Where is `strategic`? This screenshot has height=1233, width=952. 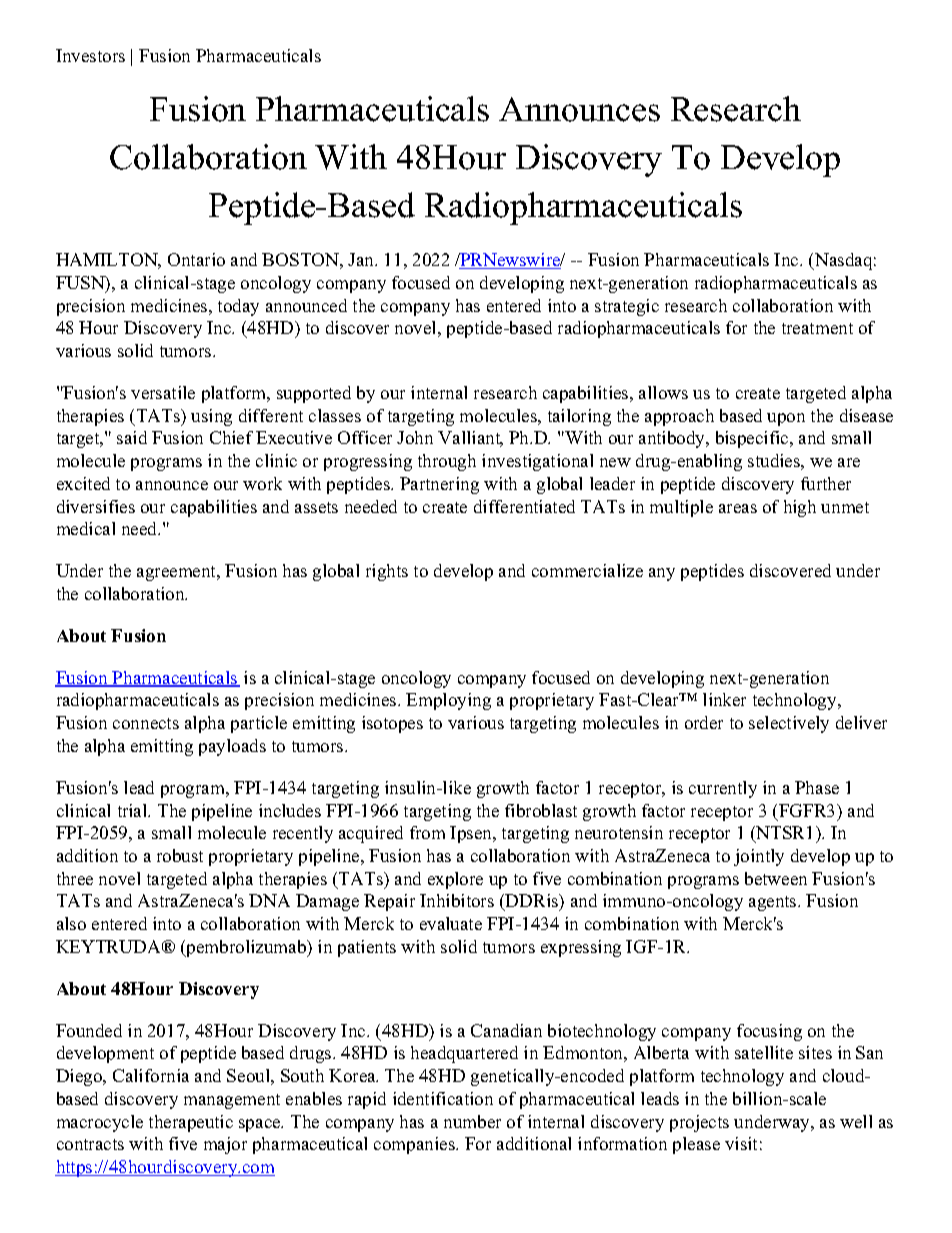
strategic is located at coordinates (627, 307).
